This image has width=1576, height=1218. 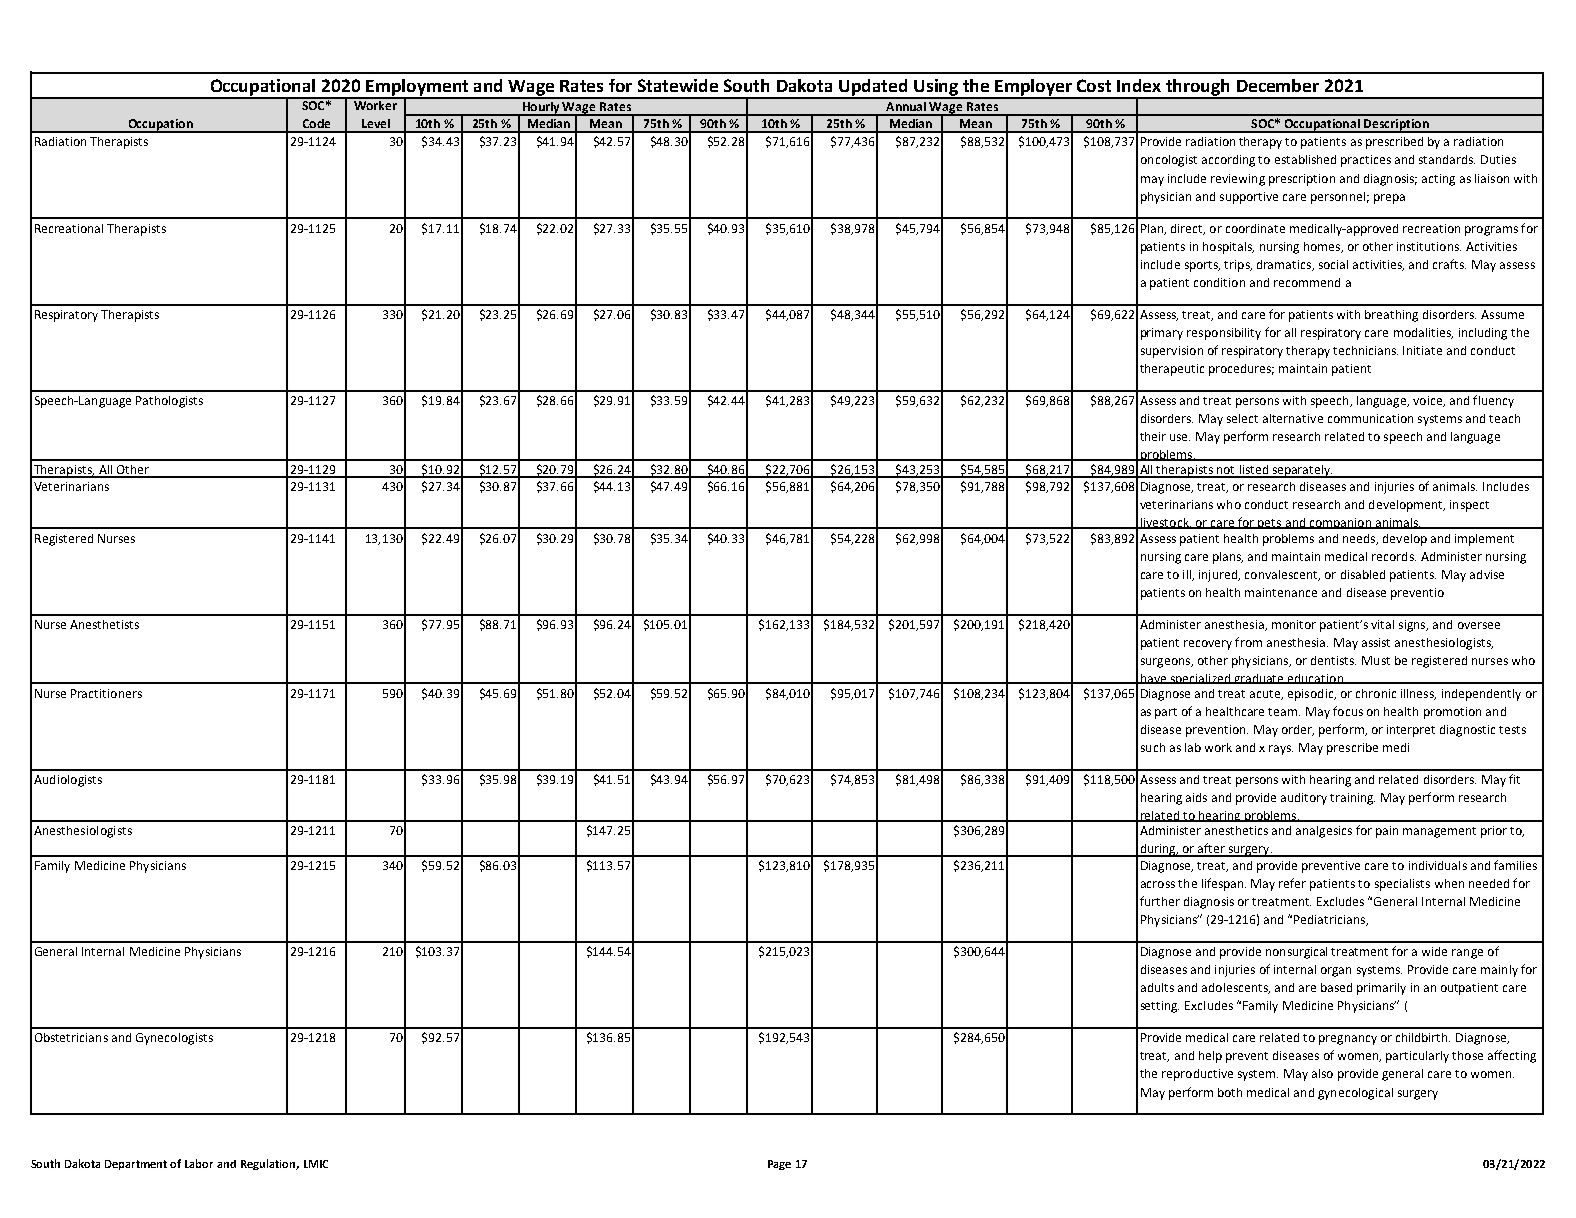 What do you see at coordinates (779, 1165) in the image?
I see `Page` at bounding box center [779, 1165].
